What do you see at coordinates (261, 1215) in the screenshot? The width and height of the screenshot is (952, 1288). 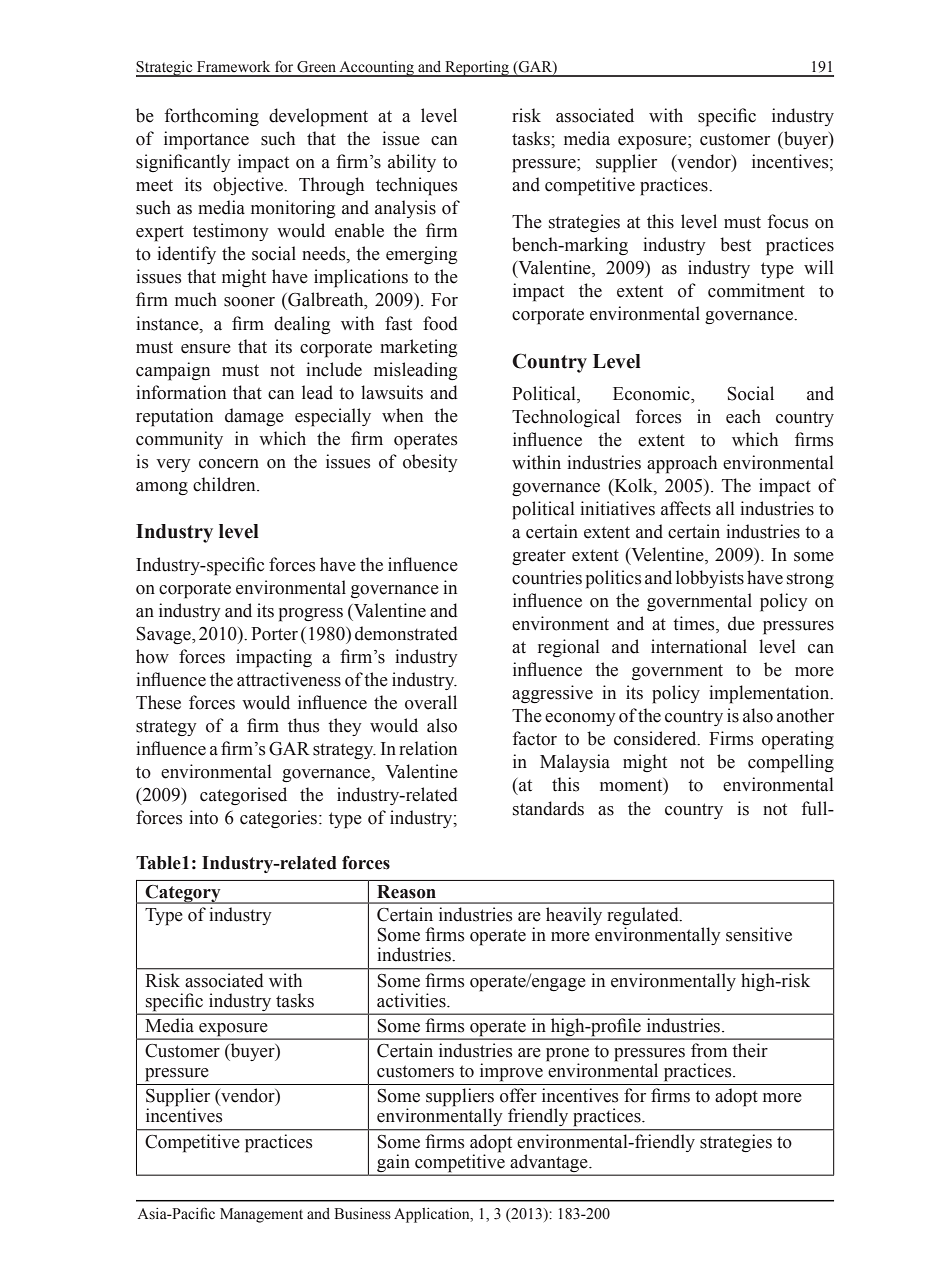 I see `Management` at bounding box center [261, 1215].
